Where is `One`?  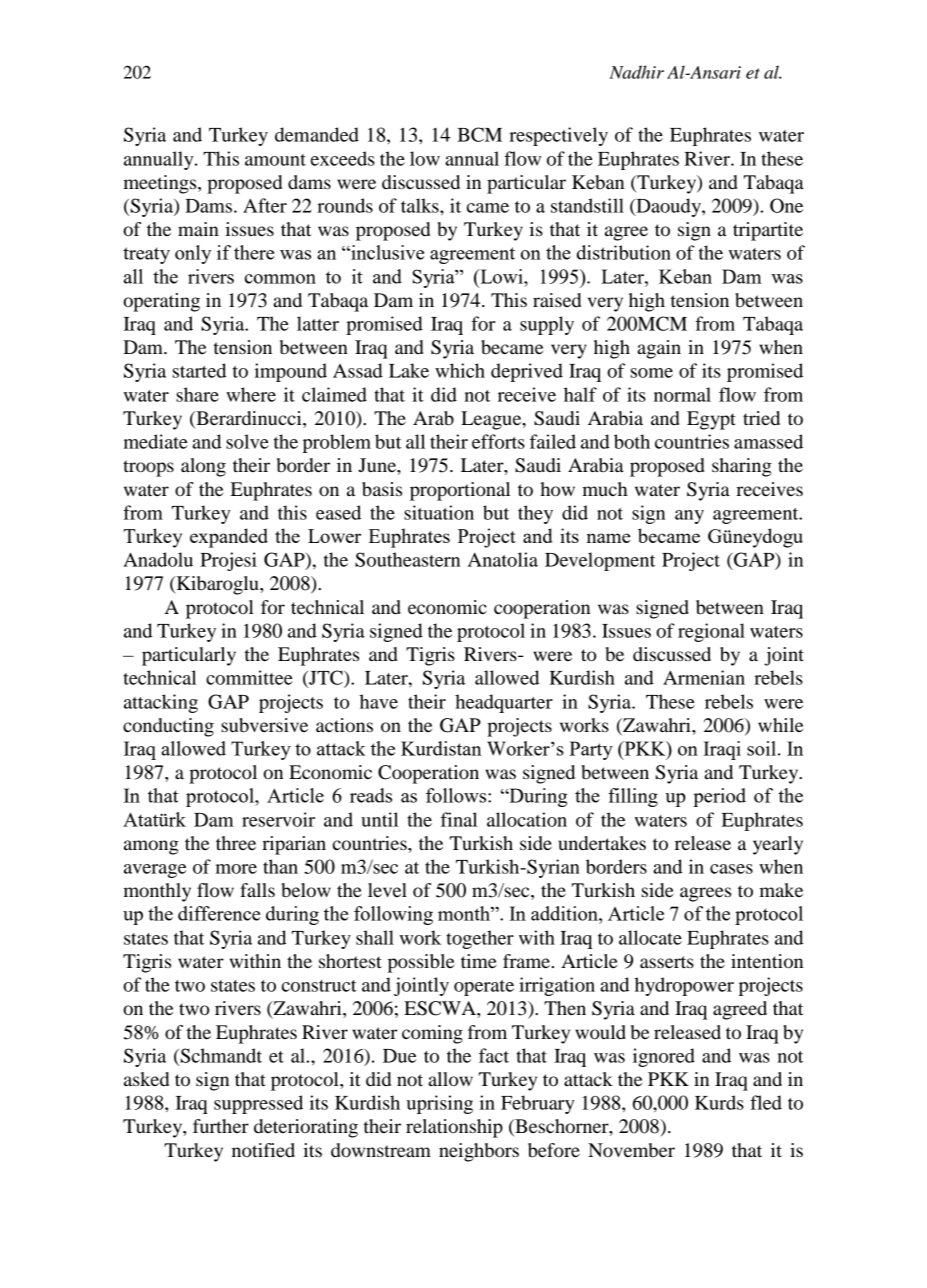 One is located at coordinates (786, 205).
